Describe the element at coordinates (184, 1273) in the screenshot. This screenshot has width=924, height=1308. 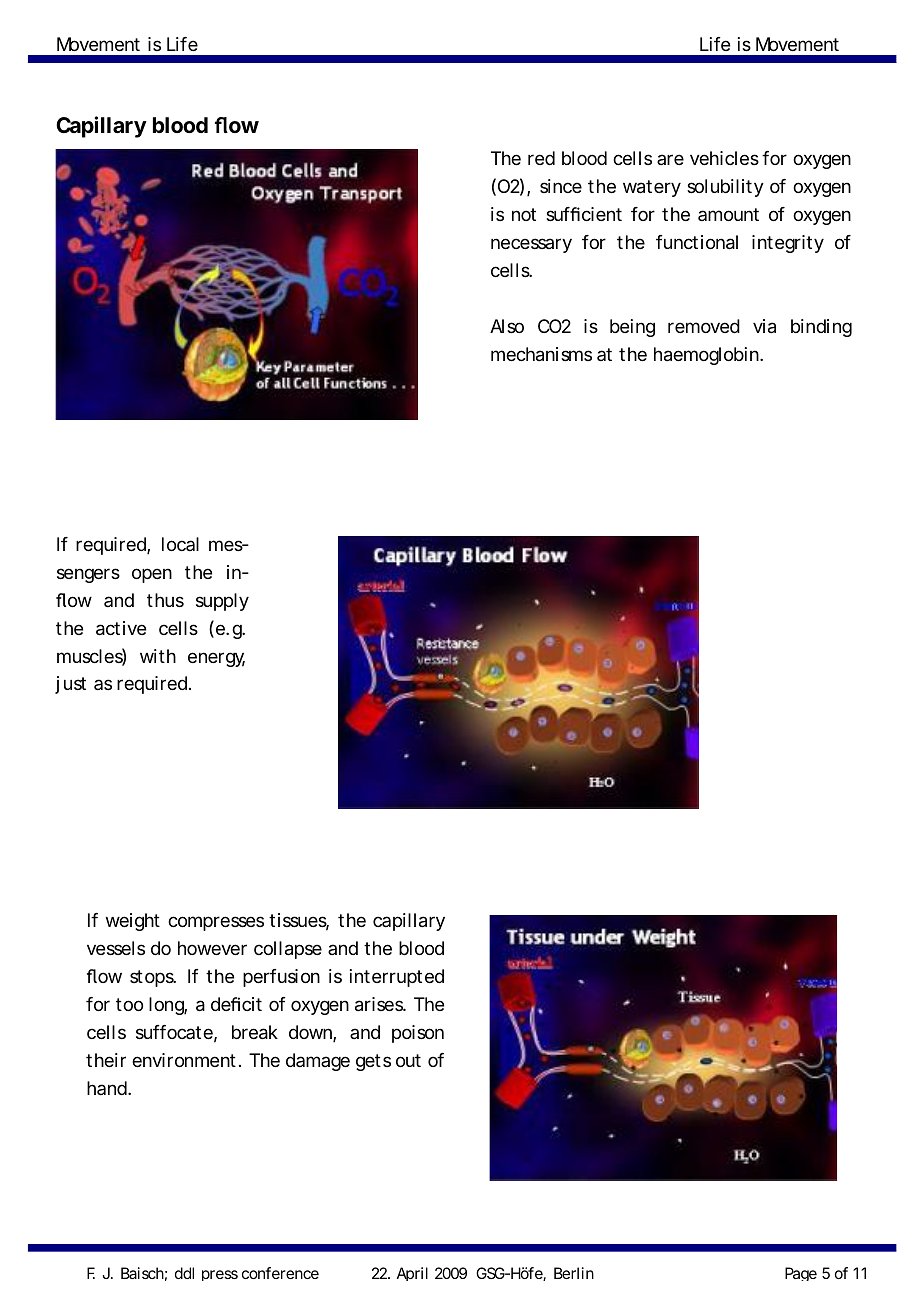
I see `ddl` at that location.
